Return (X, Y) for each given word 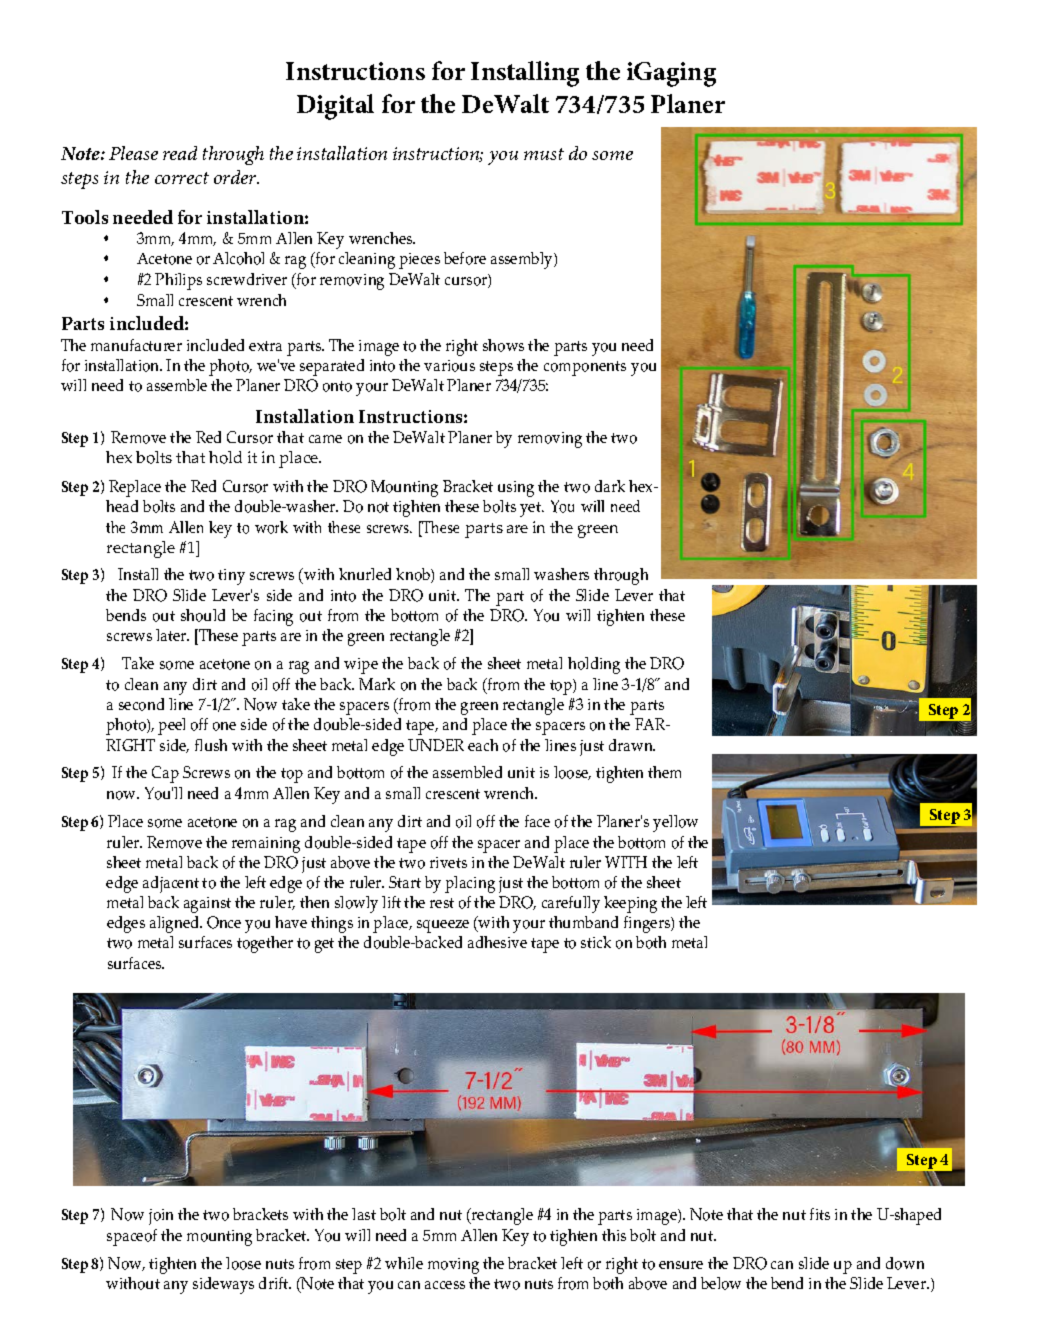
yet (532, 509)
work (271, 527)
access (445, 1285)
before (465, 258)
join (161, 1217)
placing (470, 884)
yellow (675, 823)
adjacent (171, 884)
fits (820, 1214)
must (544, 154)
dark (610, 486)
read (180, 153)
